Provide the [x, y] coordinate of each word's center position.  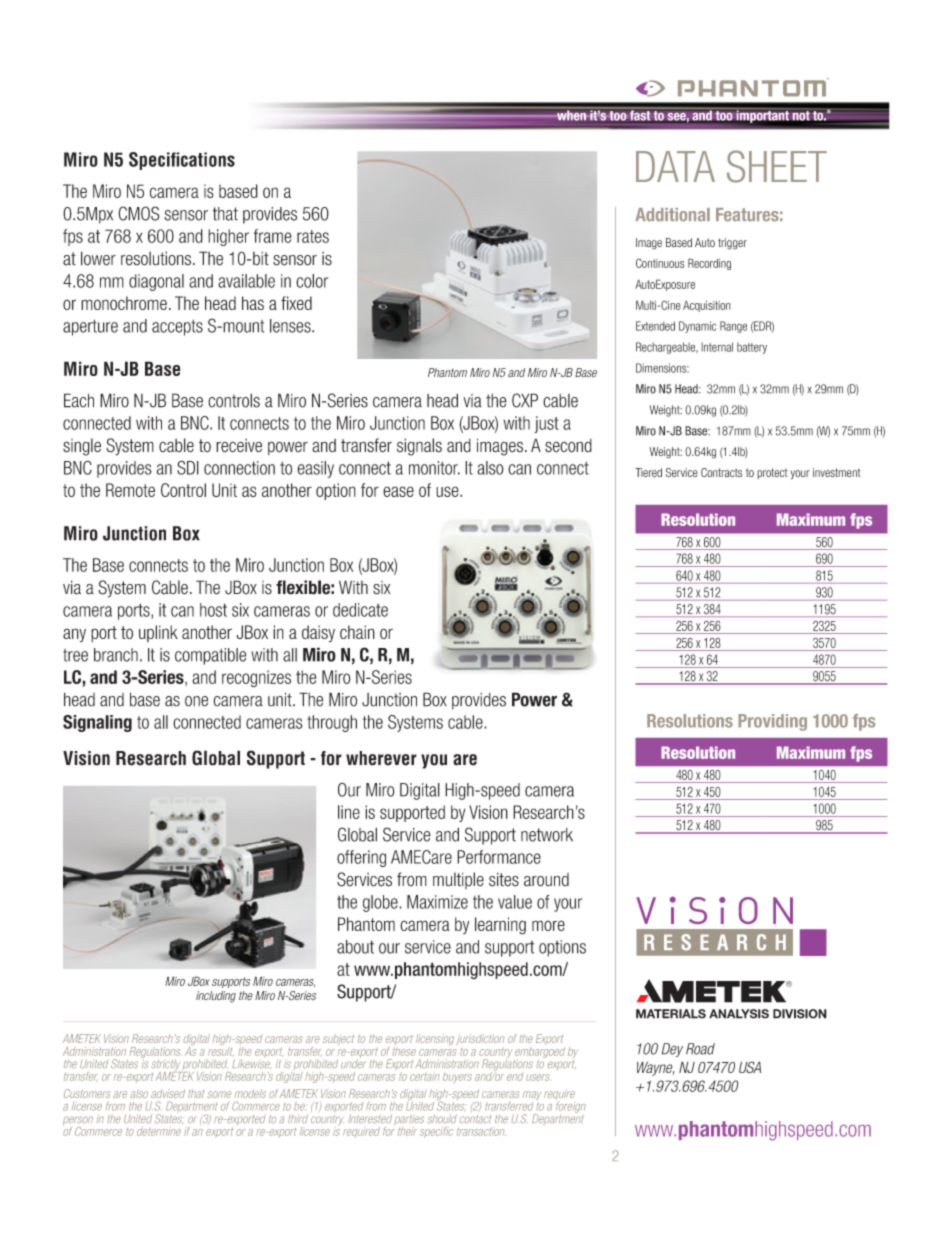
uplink [158, 633]
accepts [177, 328]
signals [419, 447]
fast [640, 116]
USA [750, 1067]
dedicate [360, 610]
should [442, 1118]
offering [361, 858]
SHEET [777, 166]
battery [752, 348]
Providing [772, 722]
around [546, 880]
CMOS [139, 213]
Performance [499, 857]
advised [168, 1093]
